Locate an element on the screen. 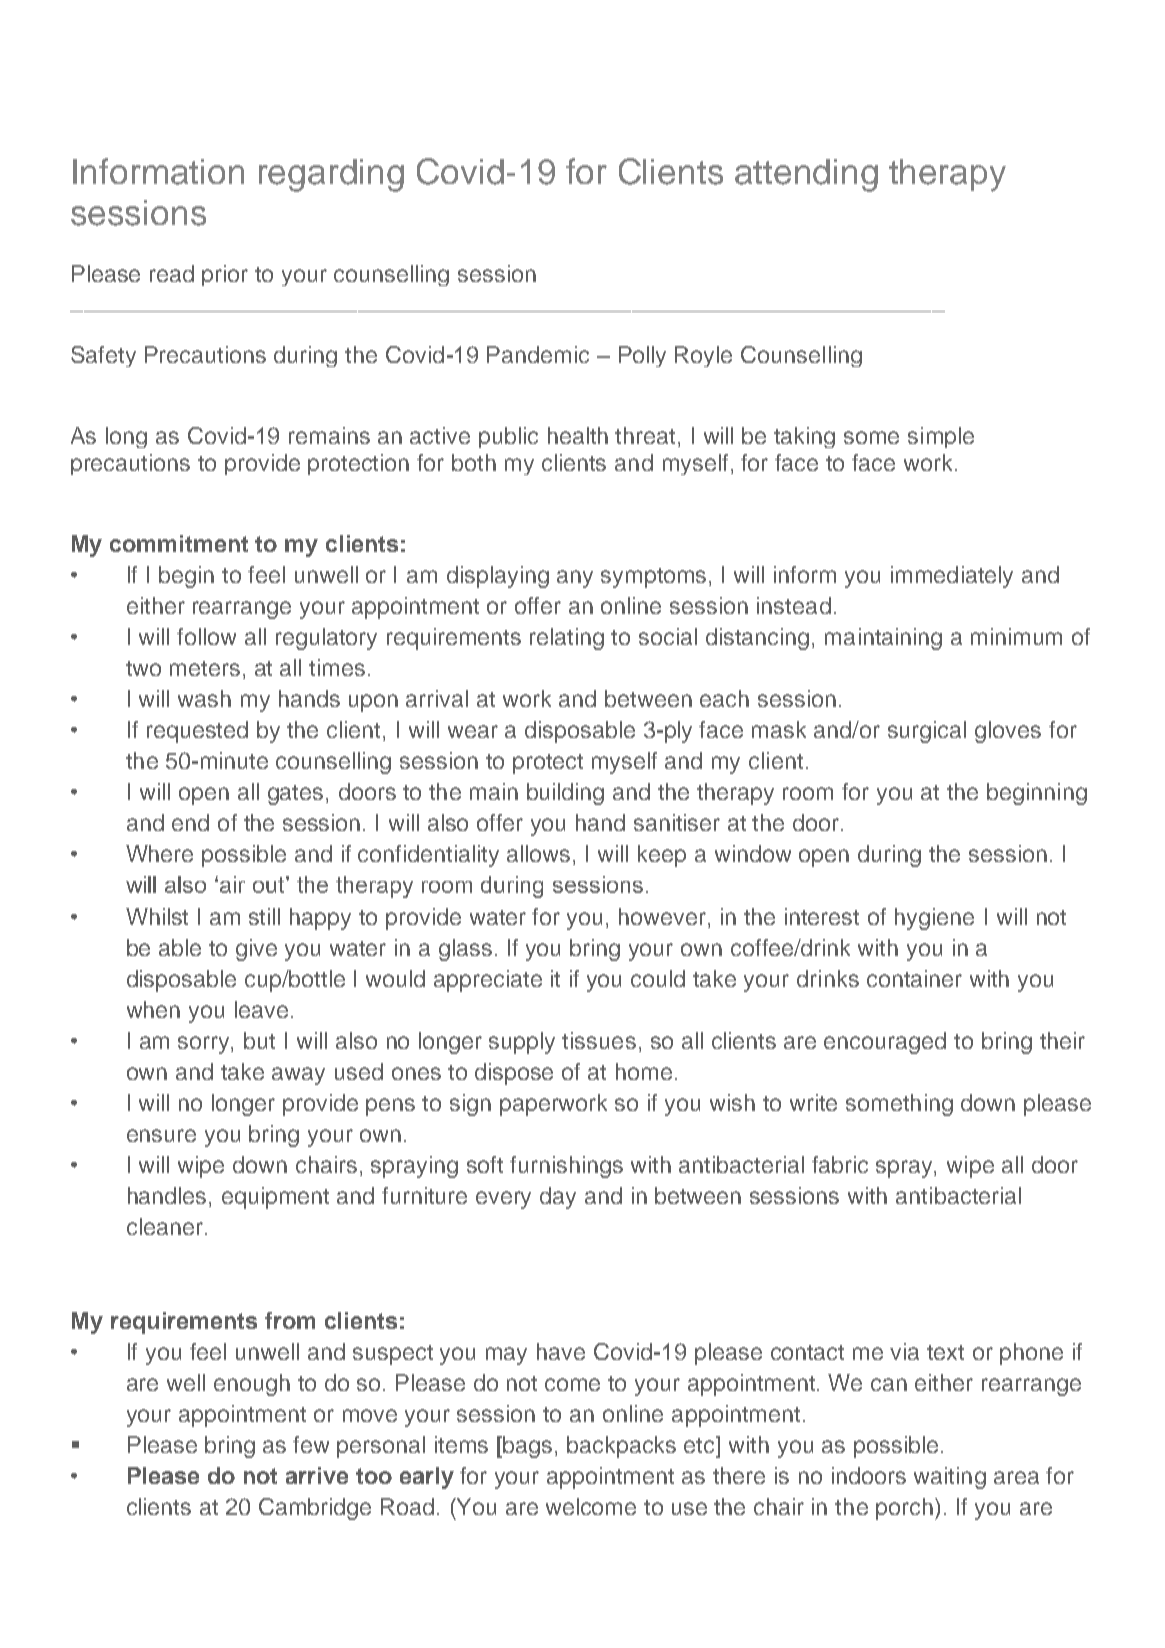 Image resolution: width=1165 pixels, height=1648 pixels. furnishings is located at coordinates (566, 1167).
